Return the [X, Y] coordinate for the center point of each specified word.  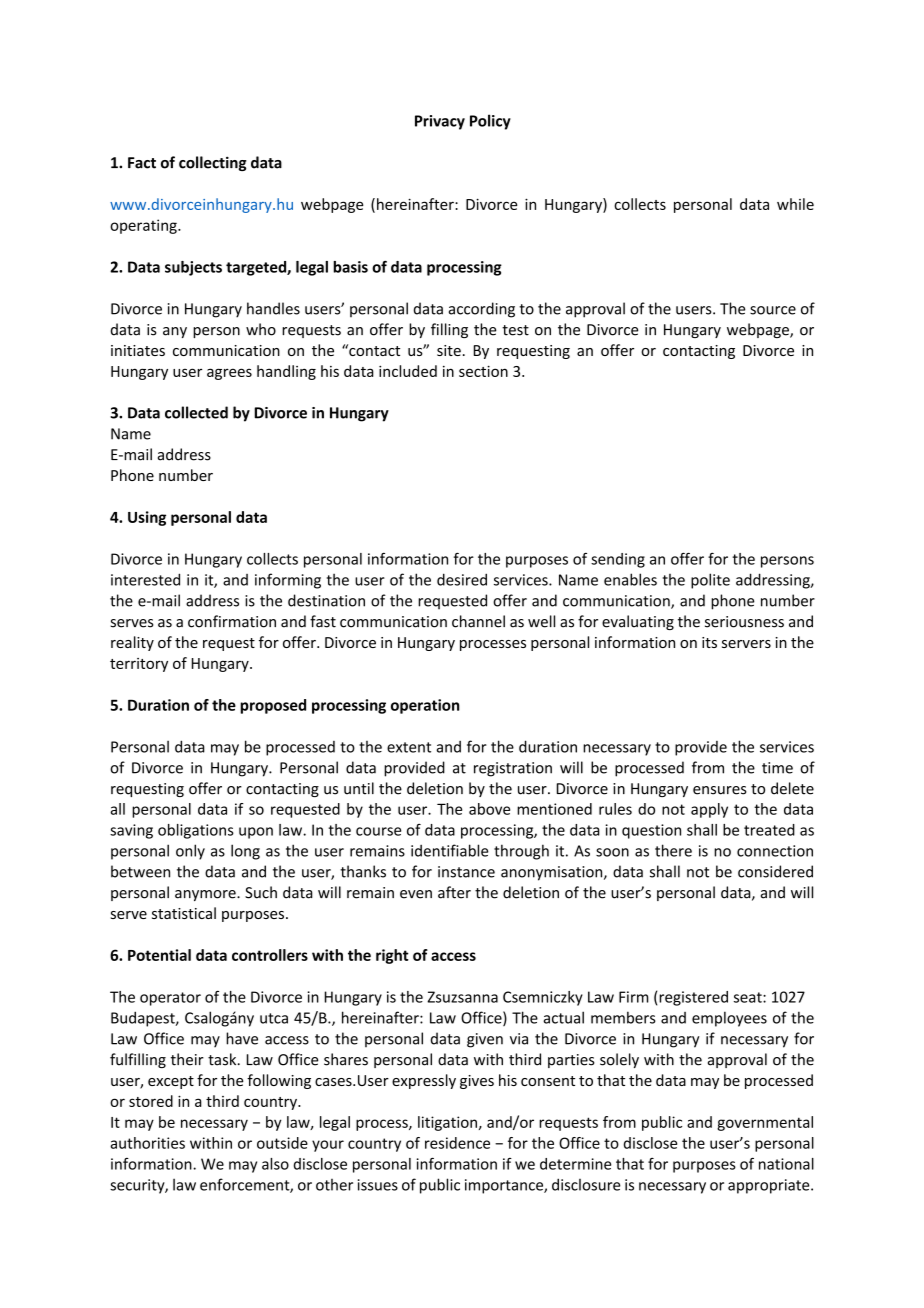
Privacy [440, 122]
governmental [765, 1123]
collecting [213, 163]
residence [457, 1143]
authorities [147, 1143]
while [795, 204]
